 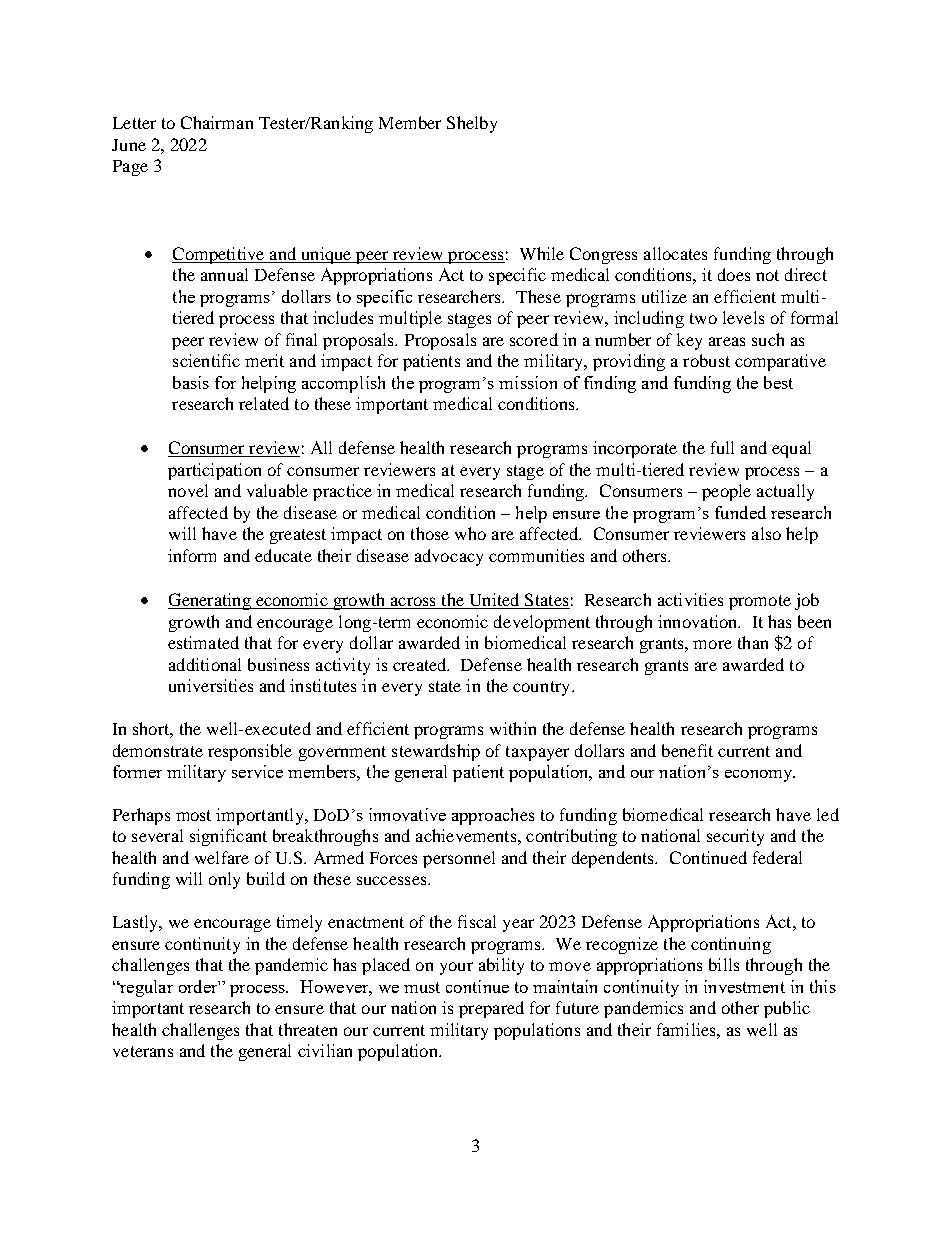 What do you see at coordinates (210, 601) in the screenshot?
I see `Generating` at bounding box center [210, 601].
